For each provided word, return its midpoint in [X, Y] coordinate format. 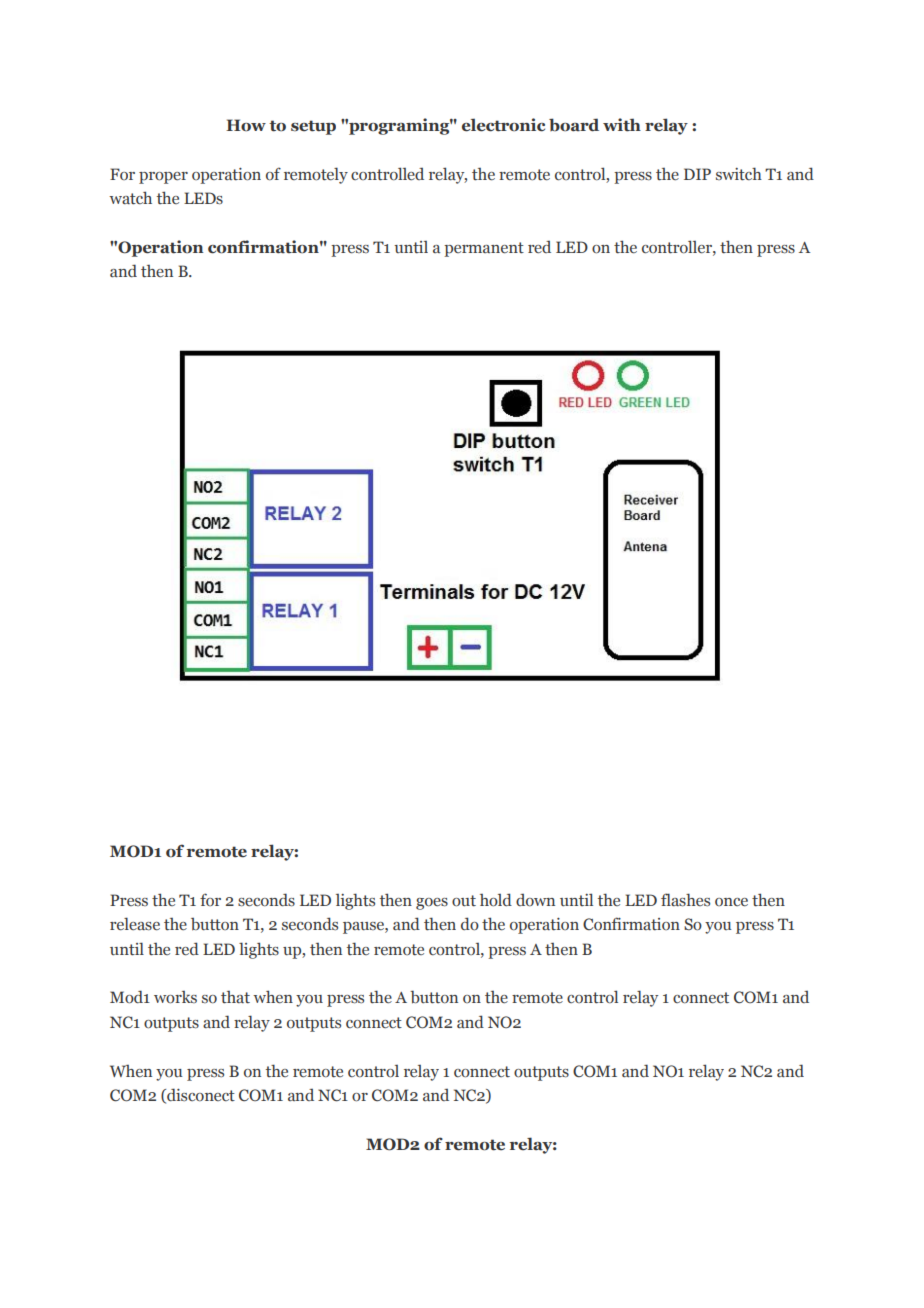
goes [432, 904]
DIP [697, 174]
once [731, 902]
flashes [685, 900]
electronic [503, 125]
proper [163, 178]
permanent [484, 249]
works [175, 997]
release [135, 924]
